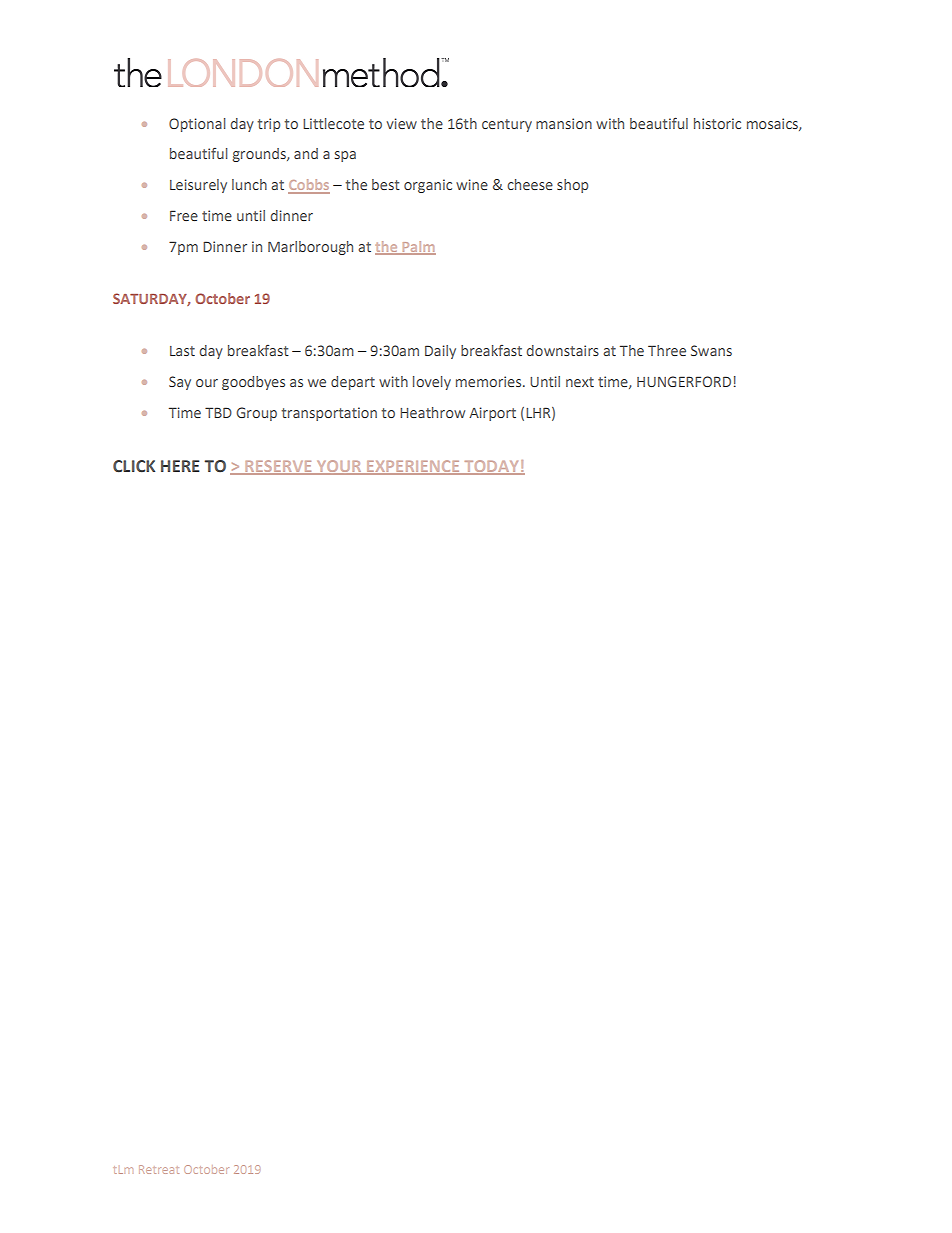 The width and height of the screenshot is (952, 1233). I want to click on CLICK, so click(134, 466).
